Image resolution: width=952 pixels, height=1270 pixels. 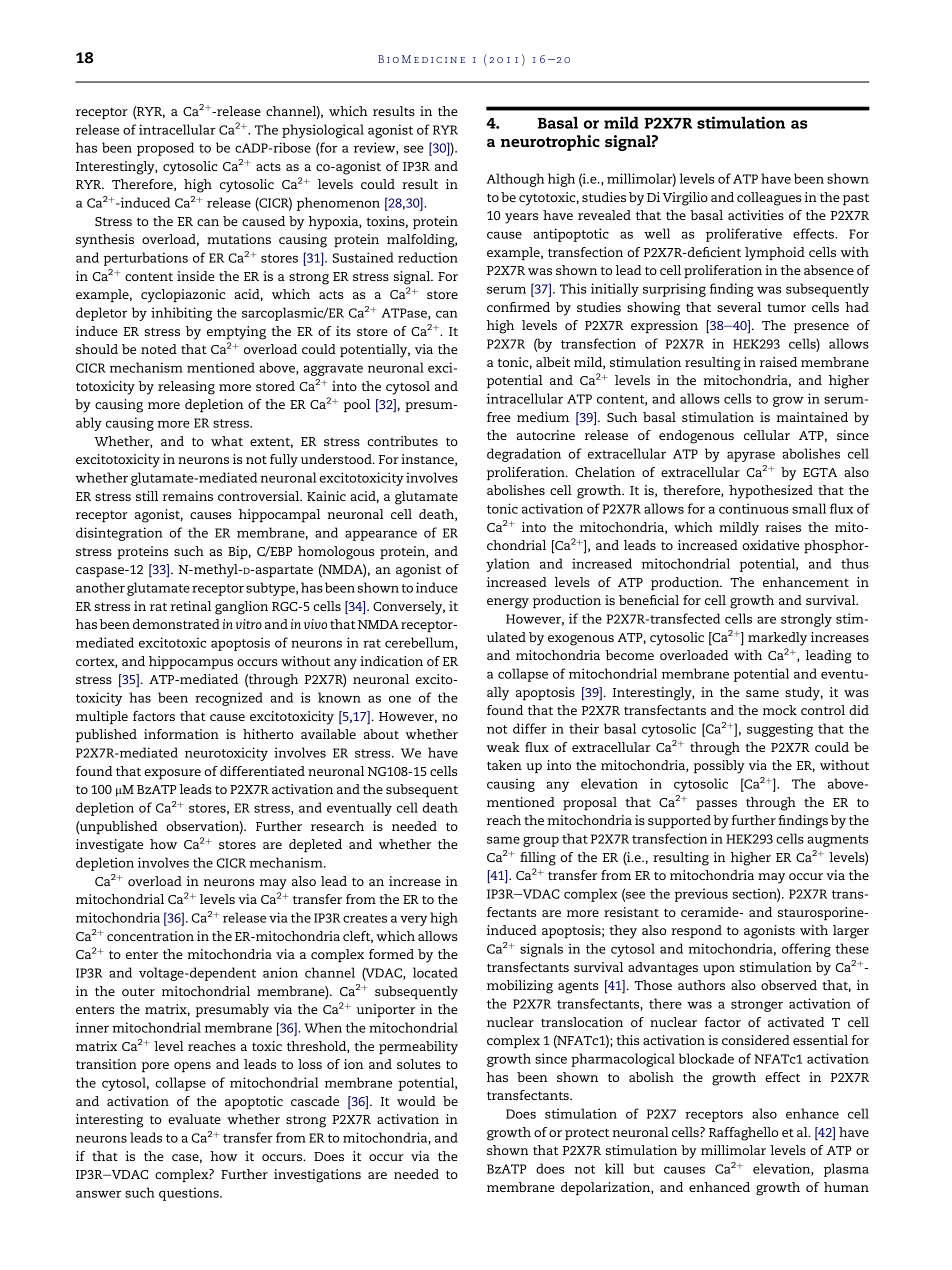 I want to click on Although, so click(x=515, y=180).
